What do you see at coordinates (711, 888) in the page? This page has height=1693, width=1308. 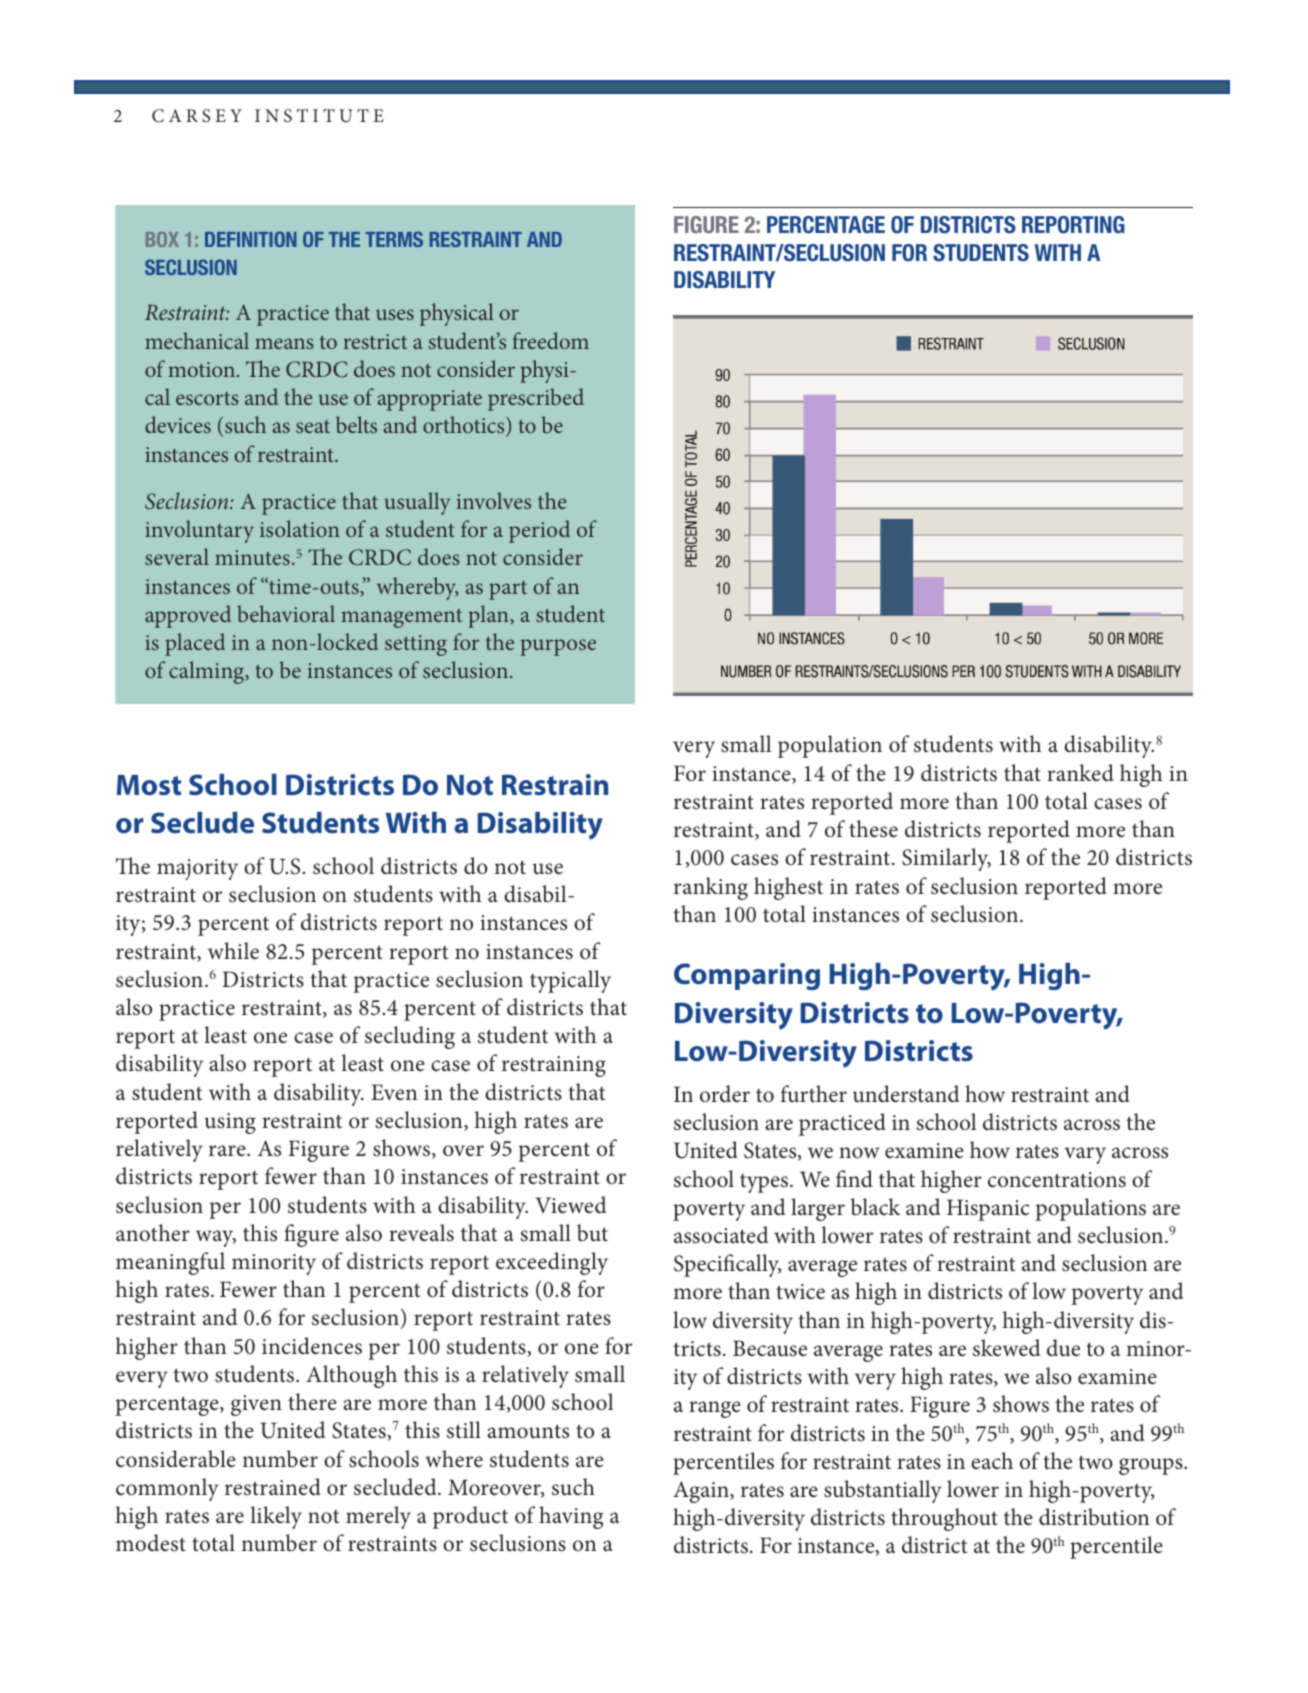 I see `ranking` at bounding box center [711, 888].
